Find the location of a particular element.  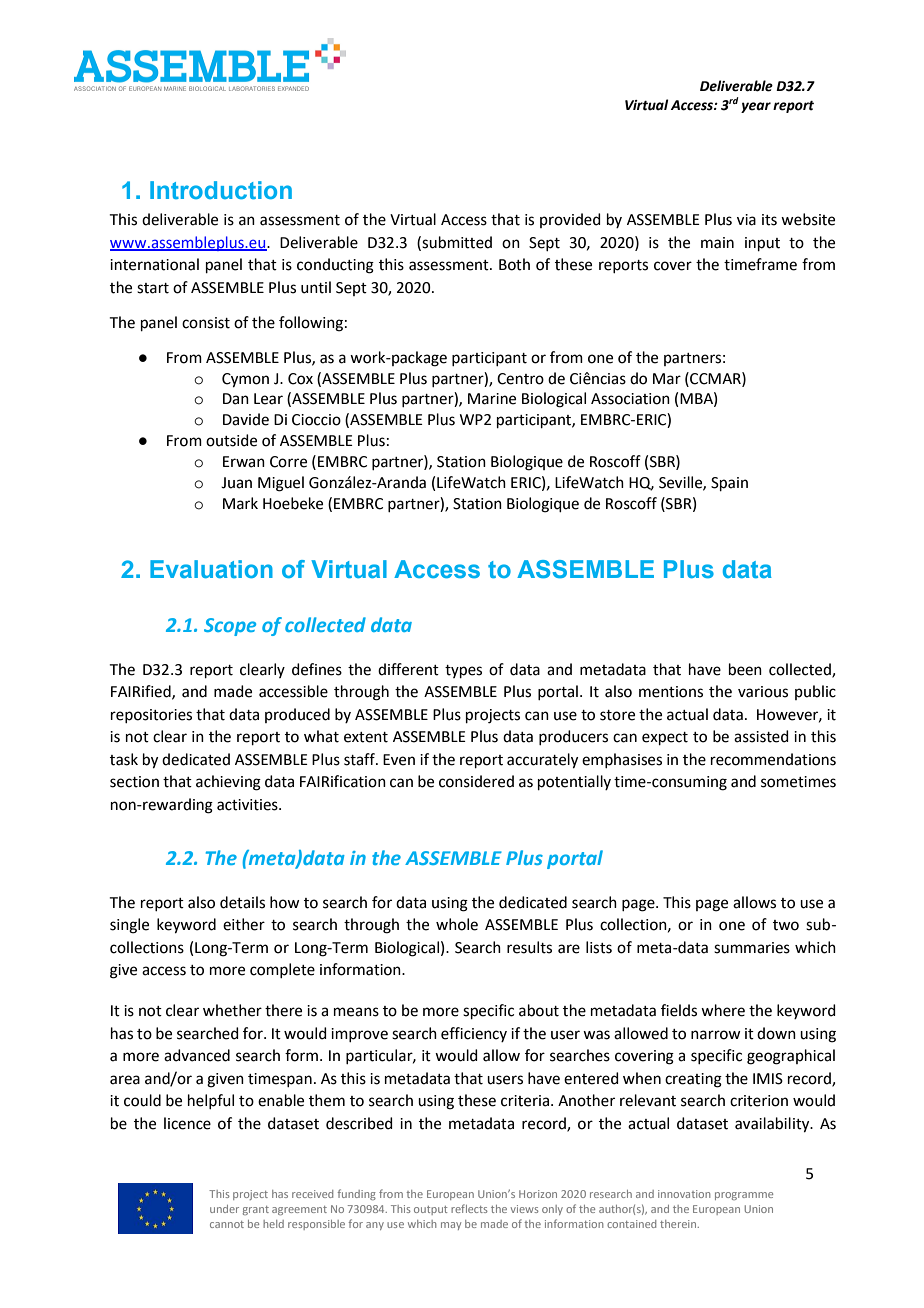

recommendations is located at coordinates (773, 759).
